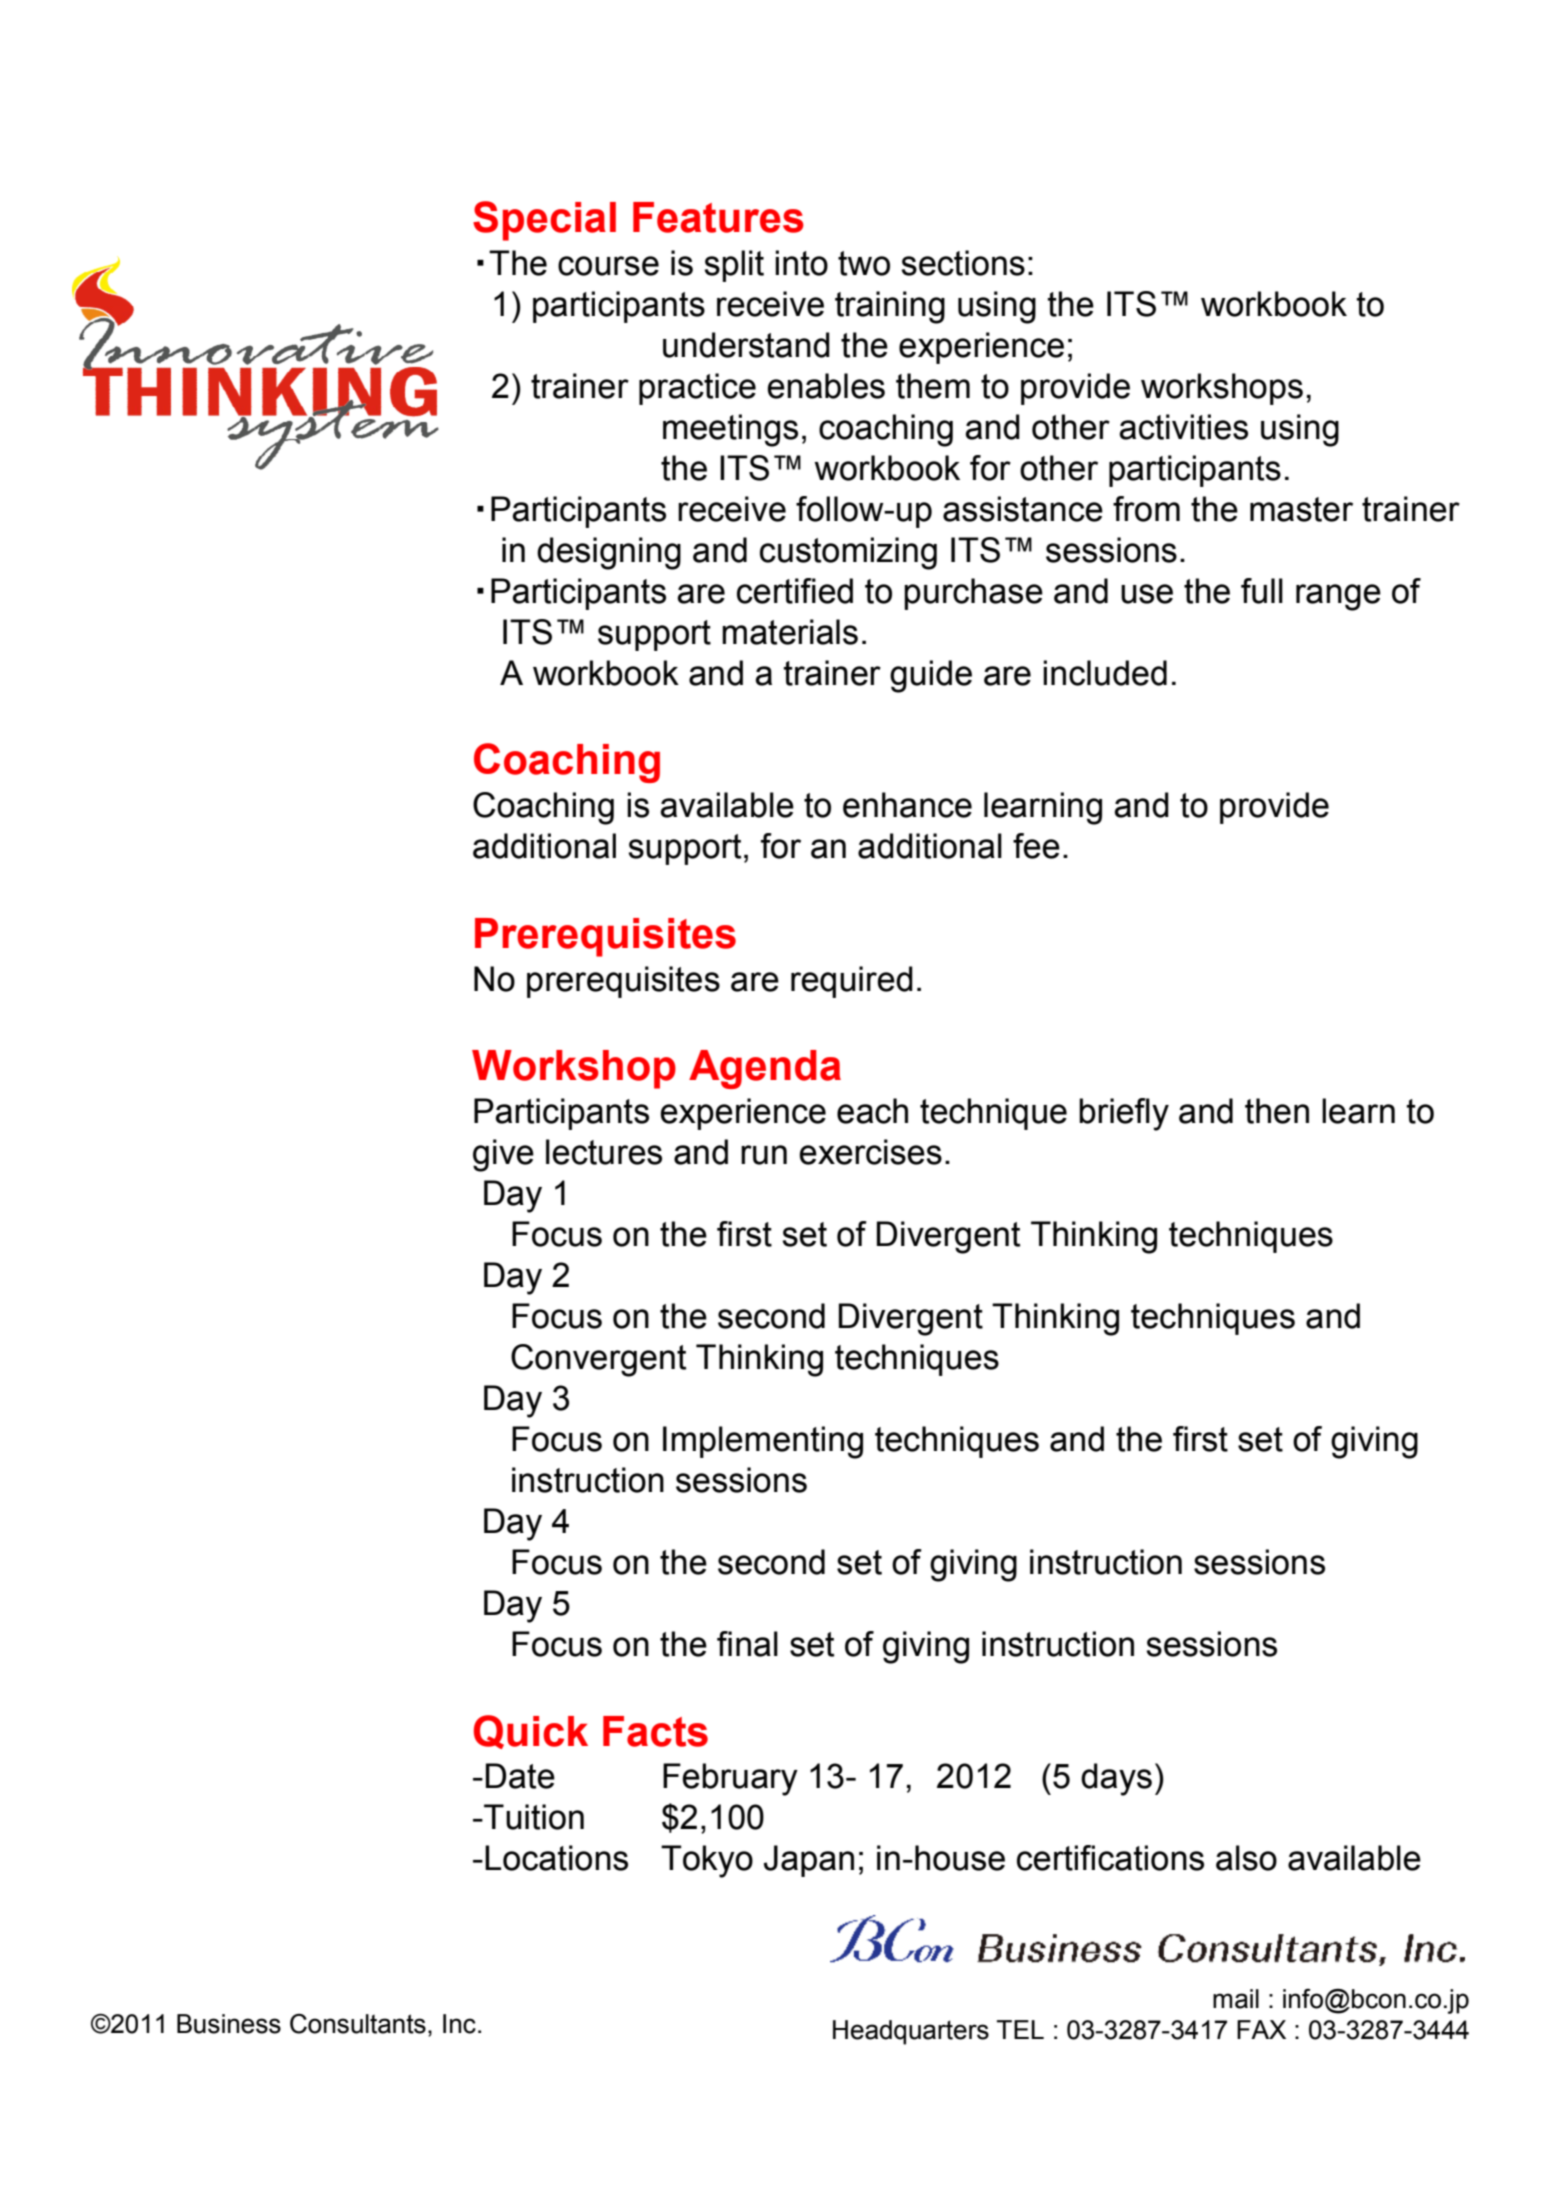  Describe the element at coordinates (1124, 1114) in the page. I see `briefly` at that location.
